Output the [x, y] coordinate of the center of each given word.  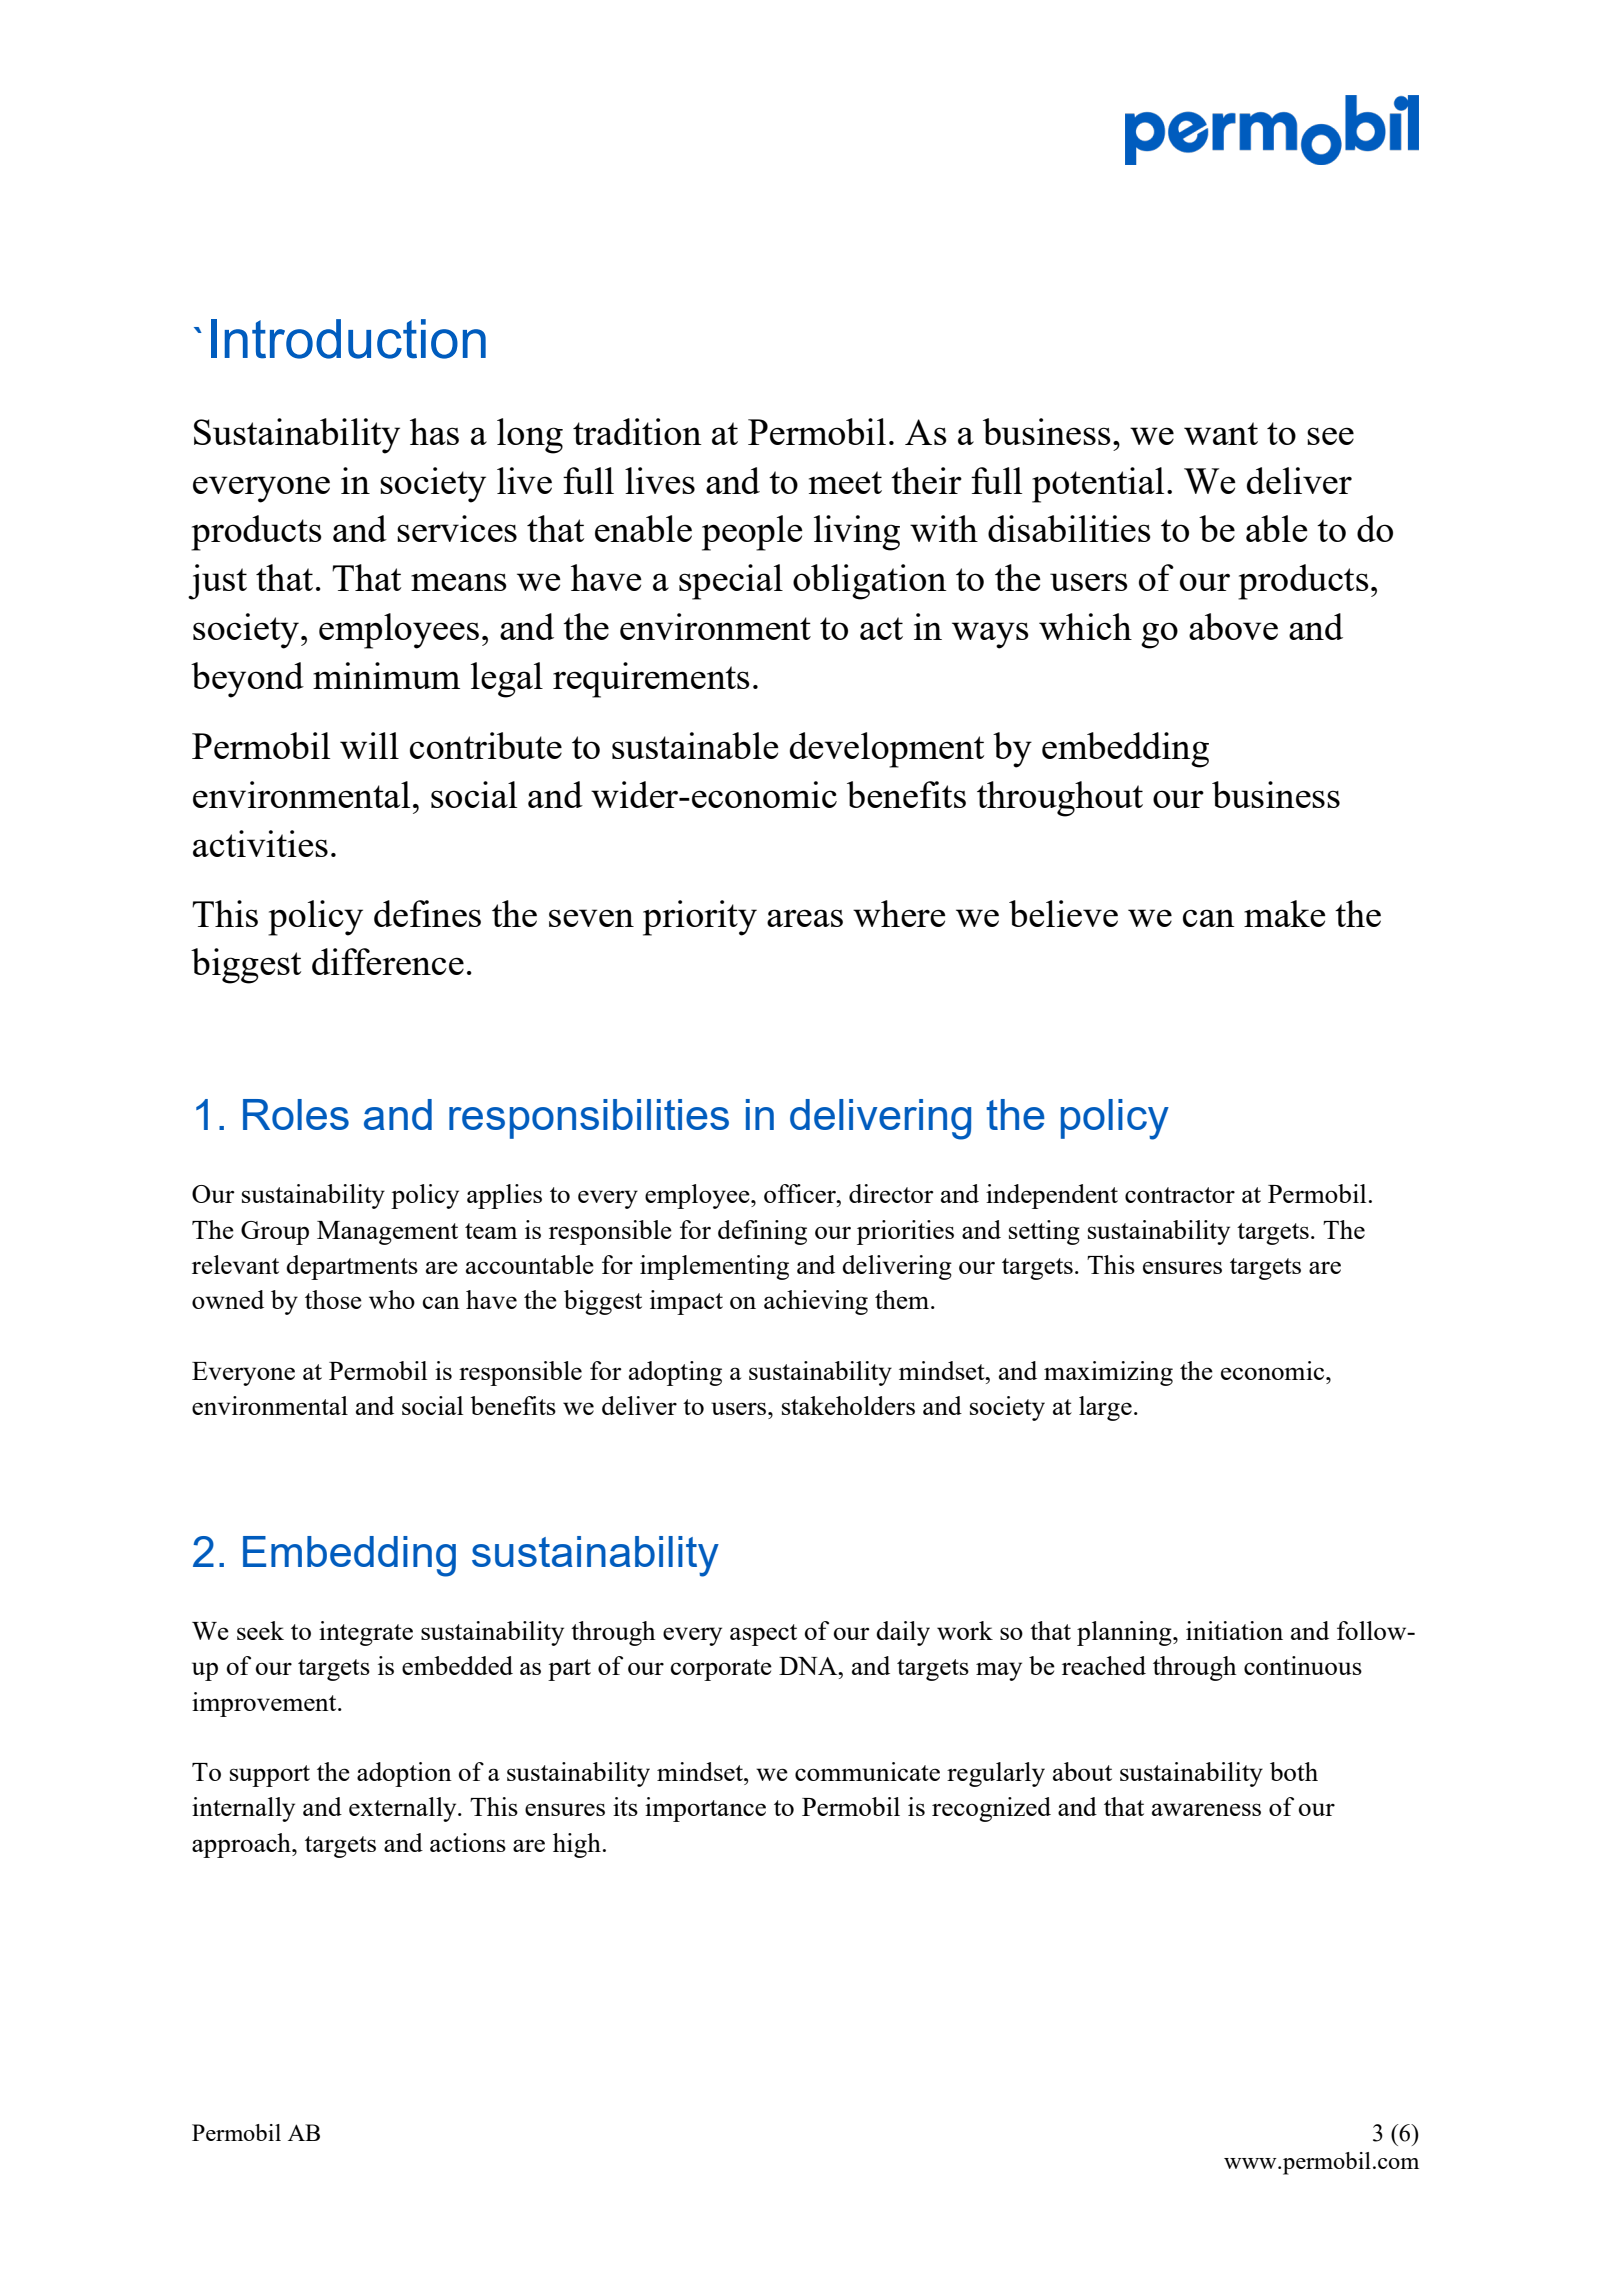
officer [801, 1193]
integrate [366, 1633]
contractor [1180, 1195]
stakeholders [848, 1405]
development [887, 750]
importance [705, 1809]
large [1105, 1408]
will [369, 745]
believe [1063, 913]
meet [845, 482]
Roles [296, 1114]
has [434, 431]
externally [404, 1809]
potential [1098, 485]
